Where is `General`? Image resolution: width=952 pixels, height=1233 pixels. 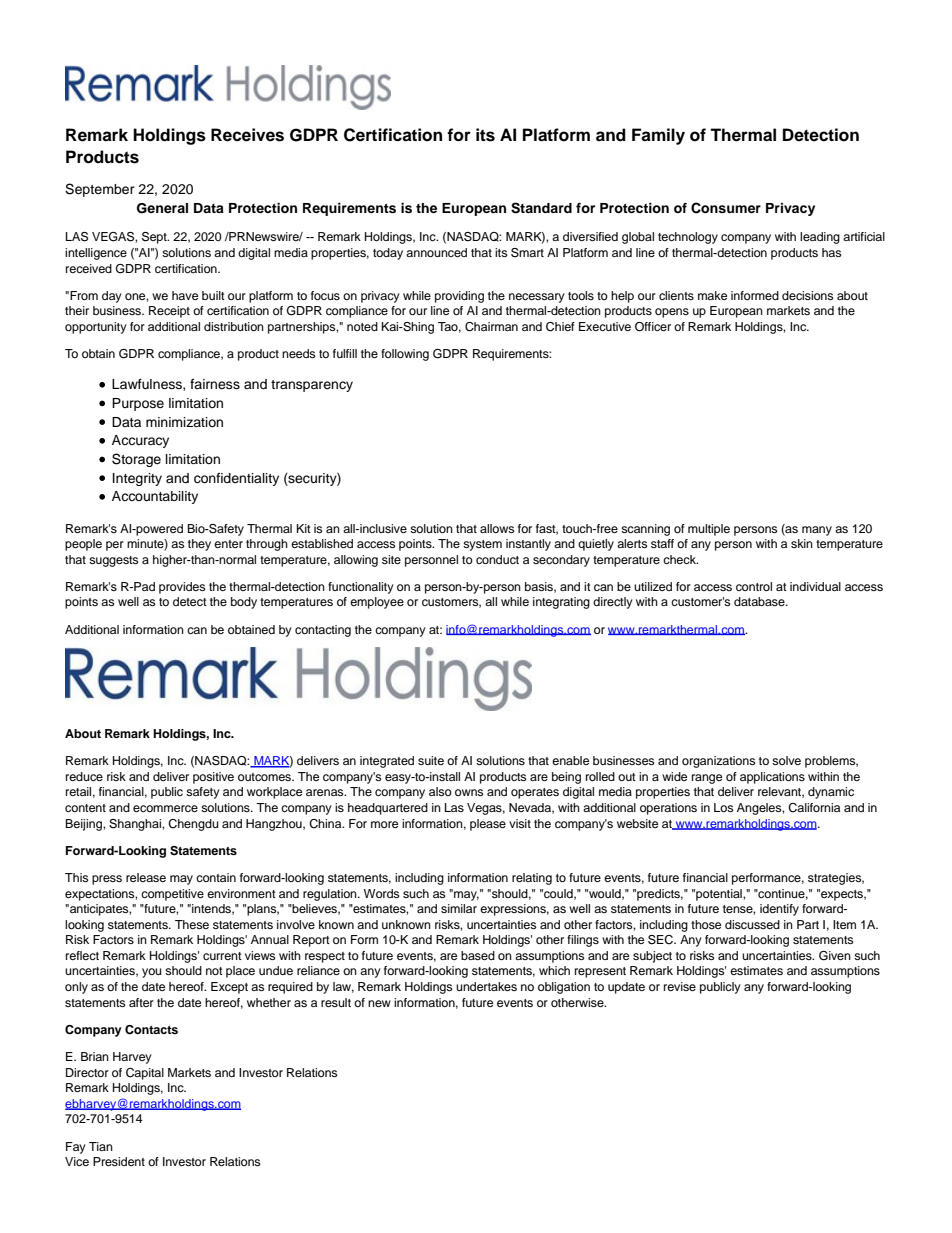 General is located at coordinates (162, 208).
